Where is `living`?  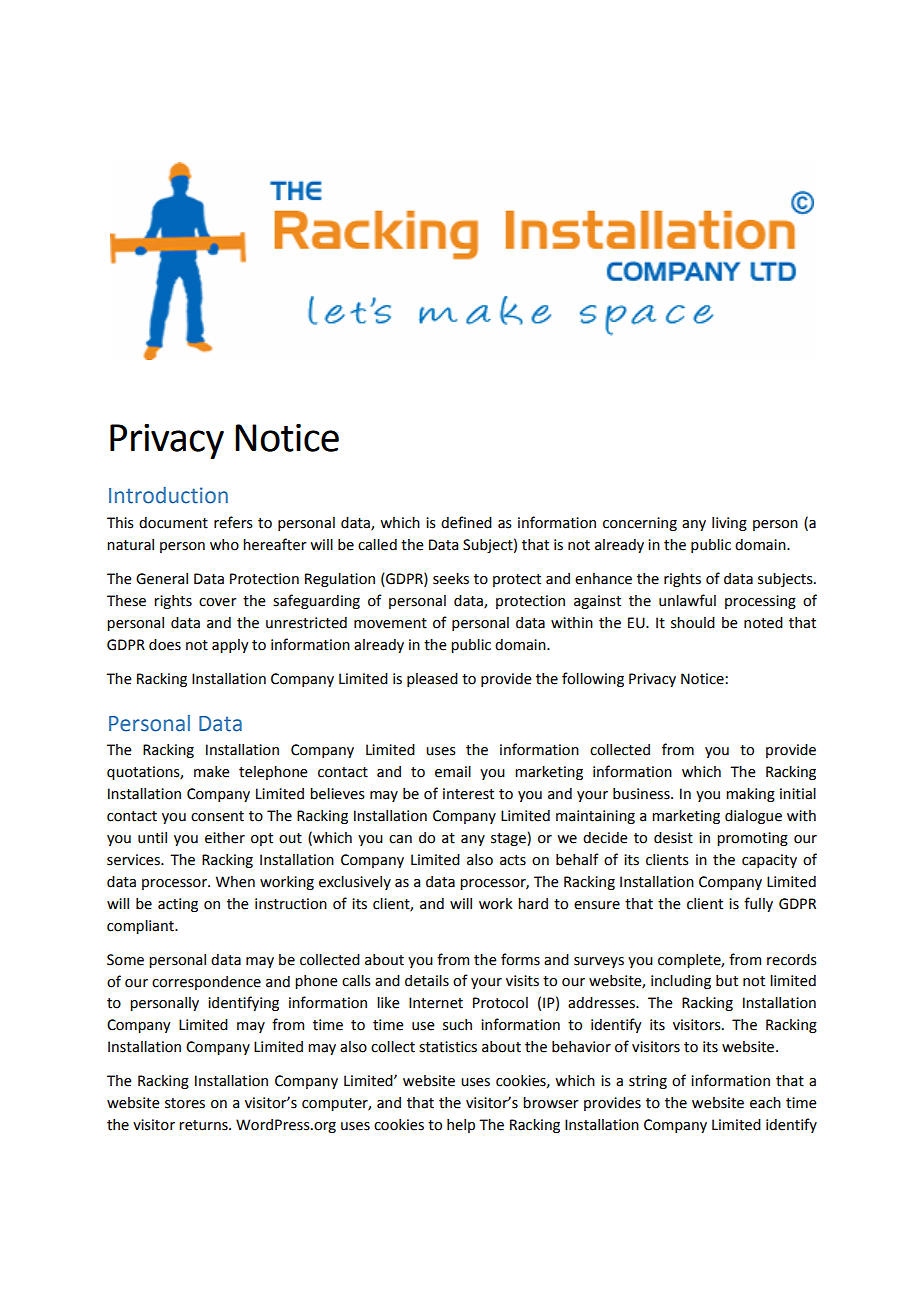
living is located at coordinates (729, 524).
